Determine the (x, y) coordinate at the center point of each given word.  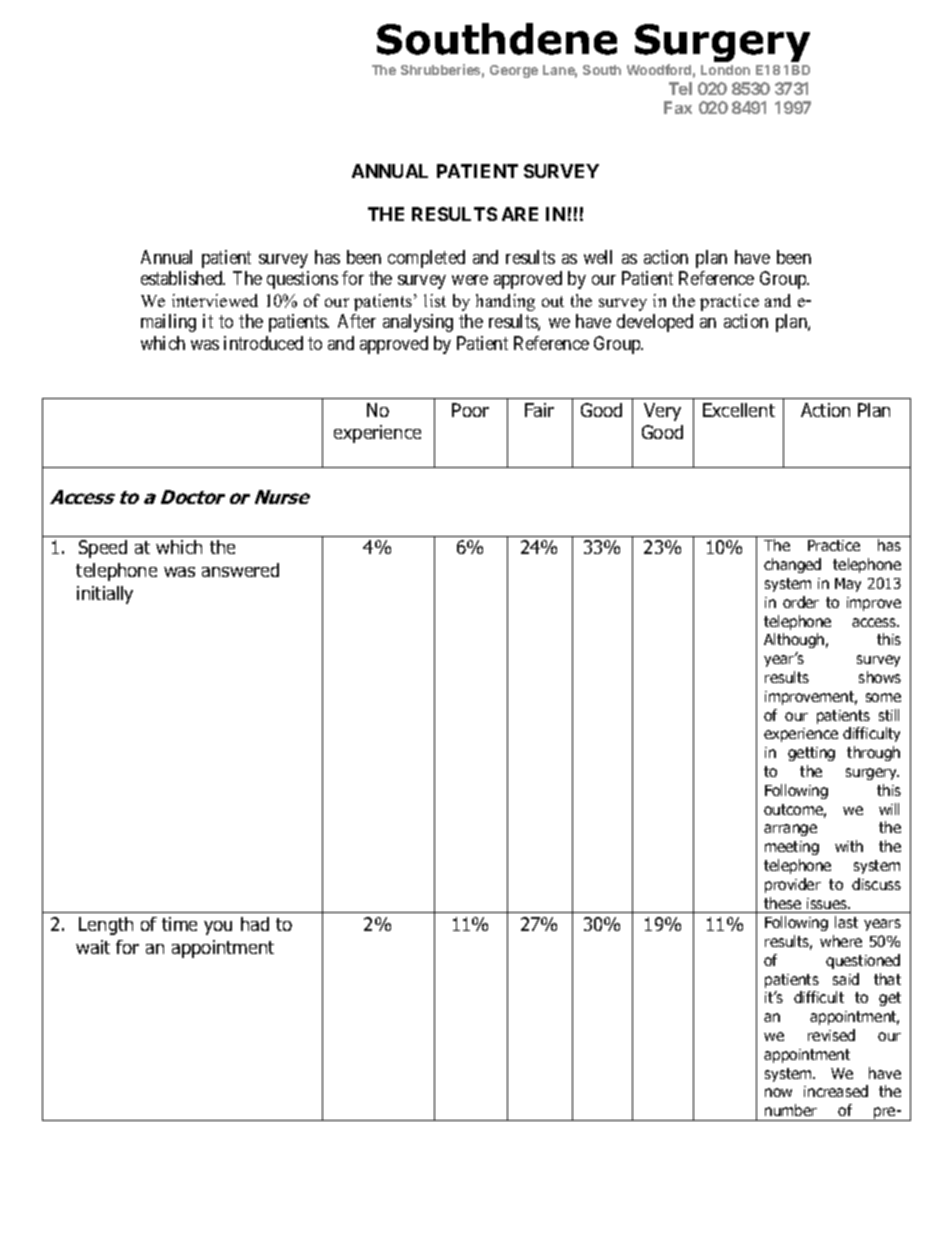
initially (105, 595)
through (873, 753)
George (514, 71)
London (725, 70)
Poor (470, 410)
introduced (263, 343)
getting (811, 754)
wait (93, 947)
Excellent (739, 410)
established (183, 278)
